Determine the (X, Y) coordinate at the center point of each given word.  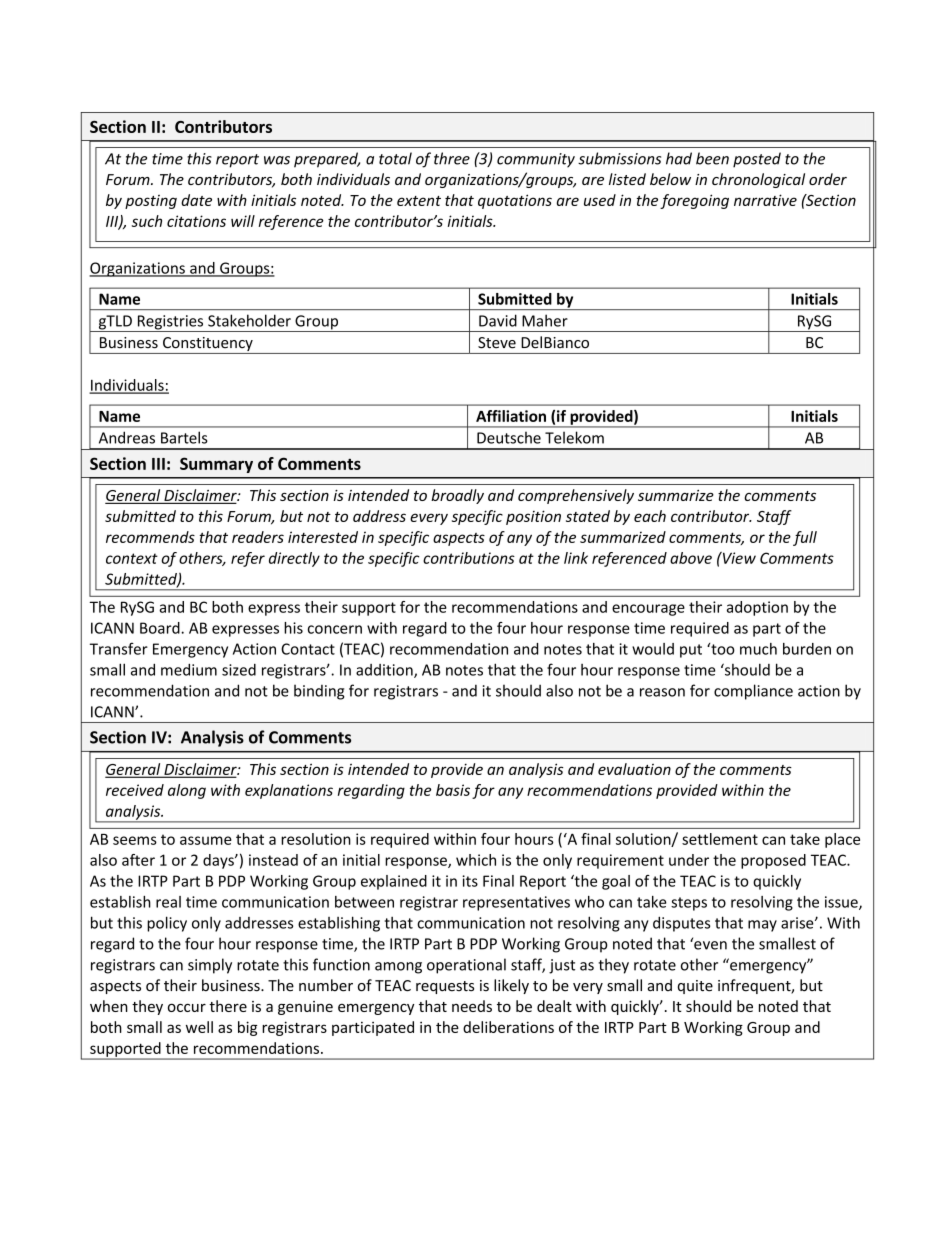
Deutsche (509, 437)
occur (187, 1008)
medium (189, 669)
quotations (515, 201)
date (196, 200)
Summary (216, 465)
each (650, 516)
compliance (753, 692)
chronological (758, 180)
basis (453, 790)
